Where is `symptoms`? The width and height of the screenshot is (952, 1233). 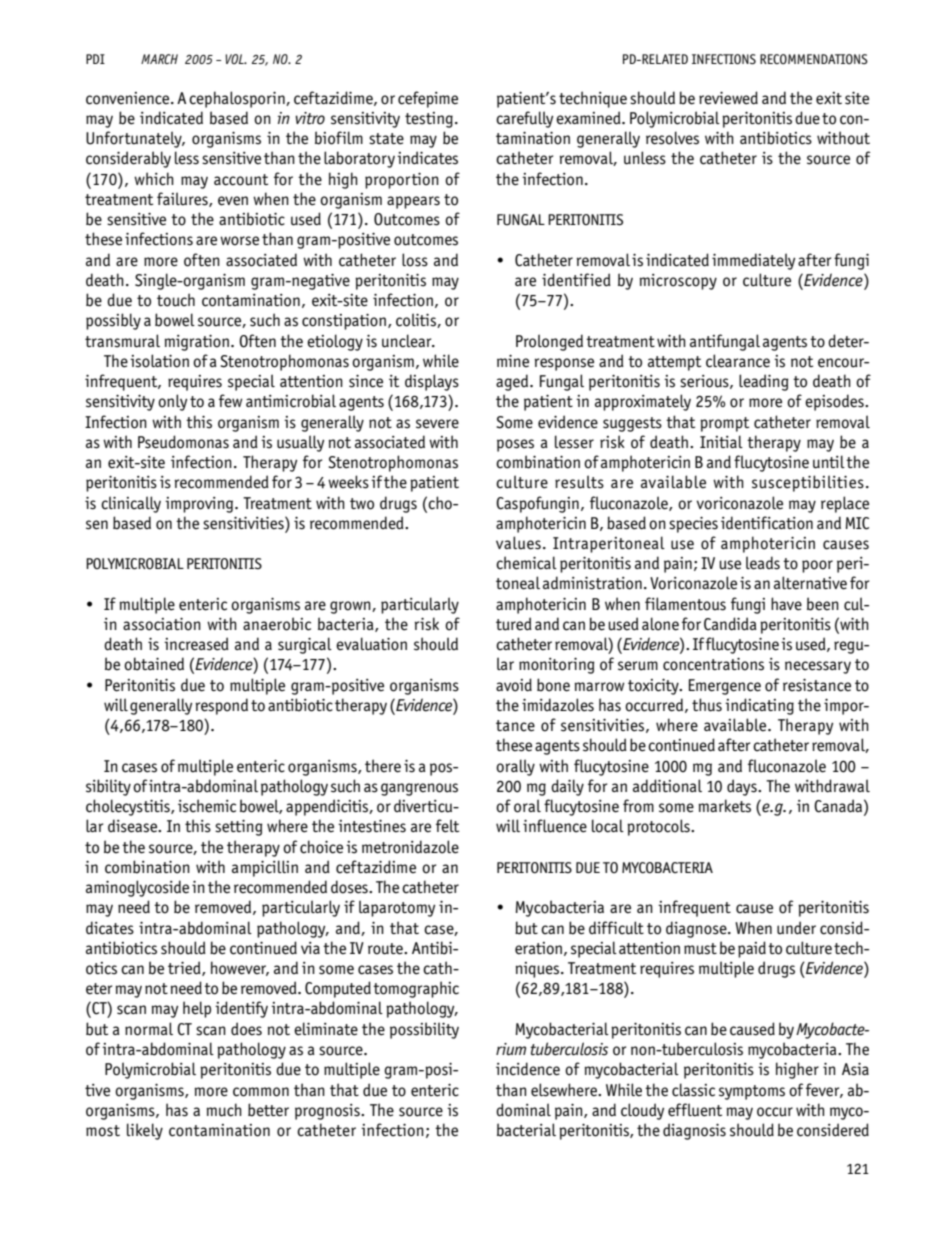
symptoms is located at coordinates (752, 1092).
